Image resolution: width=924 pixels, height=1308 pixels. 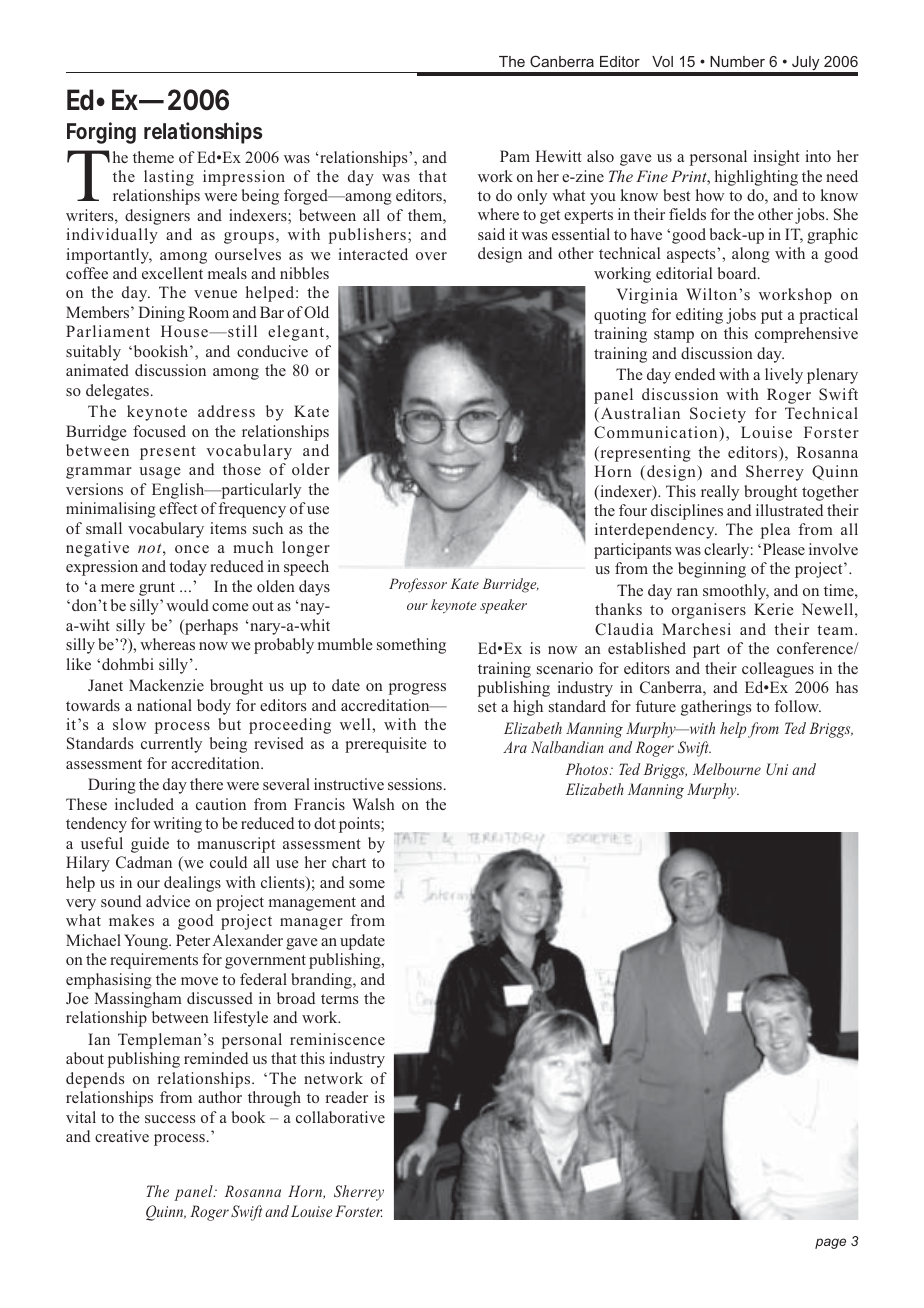 What do you see at coordinates (349, 862) in the image?
I see `chart` at bounding box center [349, 862].
